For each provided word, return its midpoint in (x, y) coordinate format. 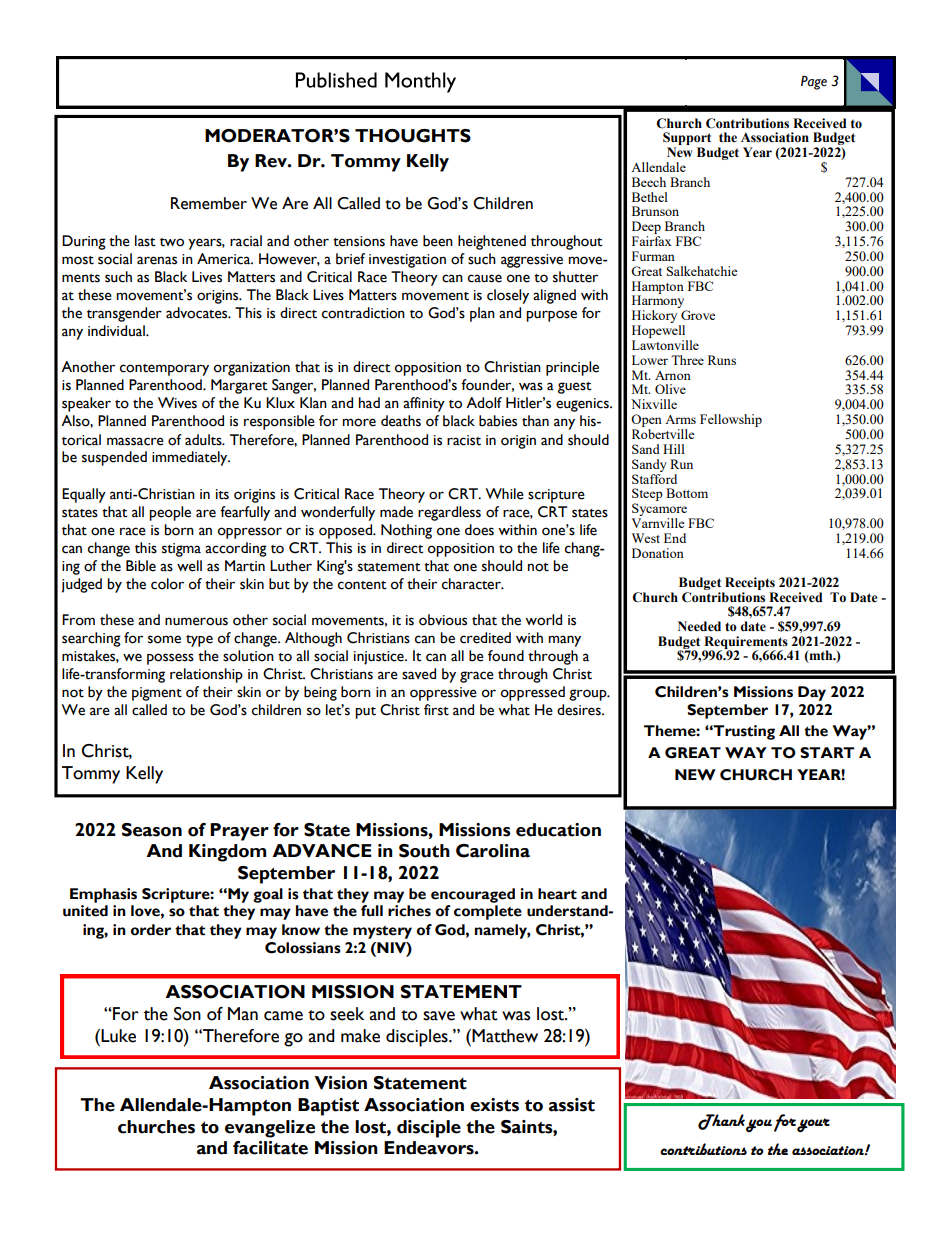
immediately (191, 458)
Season (151, 830)
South (424, 851)
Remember (209, 203)
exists (494, 1105)
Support (687, 140)
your (813, 1125)
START (827, 753)
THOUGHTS (413, 136)
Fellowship (731, 420)
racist (464, 440)
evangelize (270, 1129)
